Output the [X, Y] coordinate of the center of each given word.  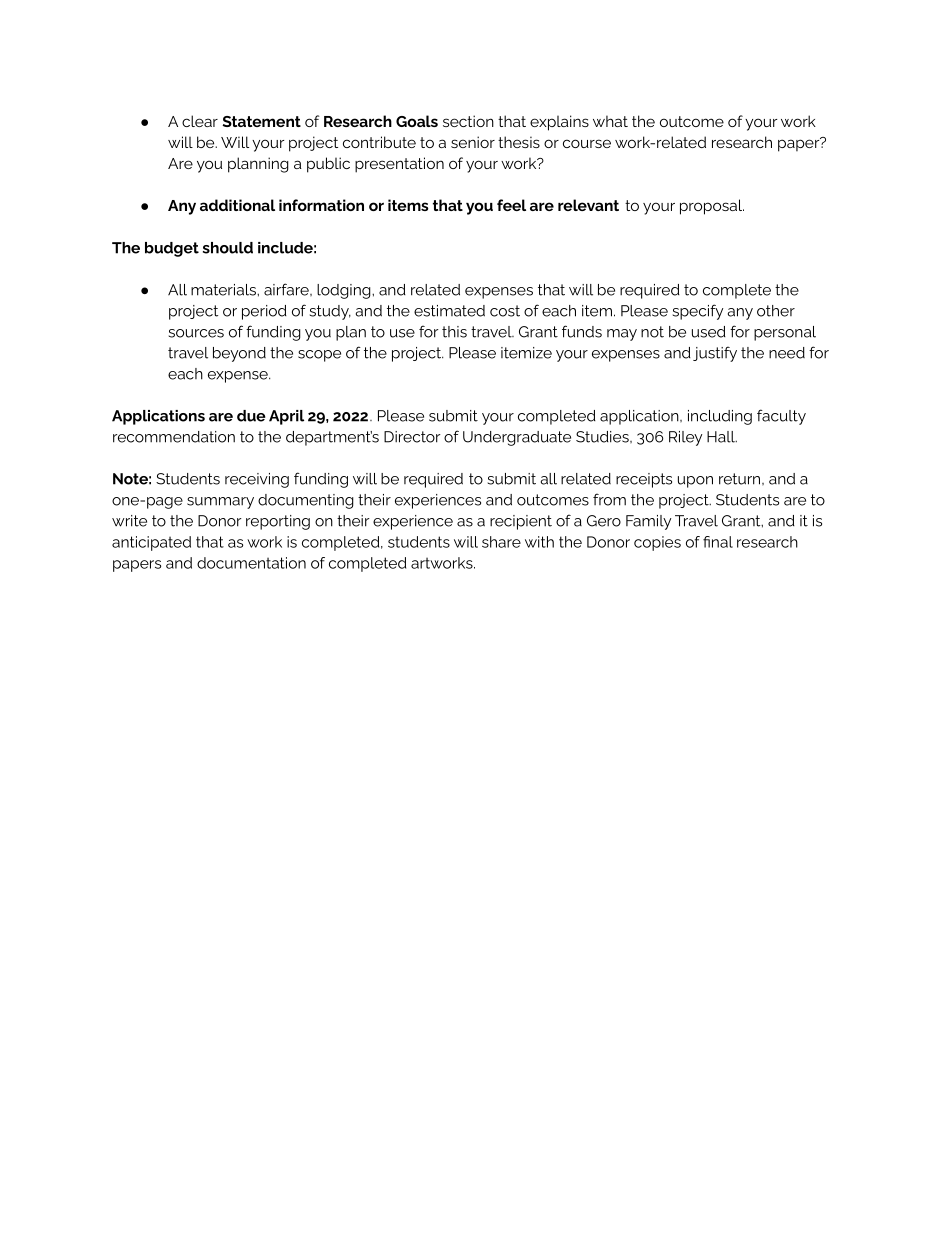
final [718, 542]
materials [224, 290]
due [251, 416]
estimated [449, 311]
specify [698, 312]
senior [473, 142]
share [501, 542]
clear [200, 121]
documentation [251, 563]
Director [412, 437]
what [610, 121]
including [720, 417]
